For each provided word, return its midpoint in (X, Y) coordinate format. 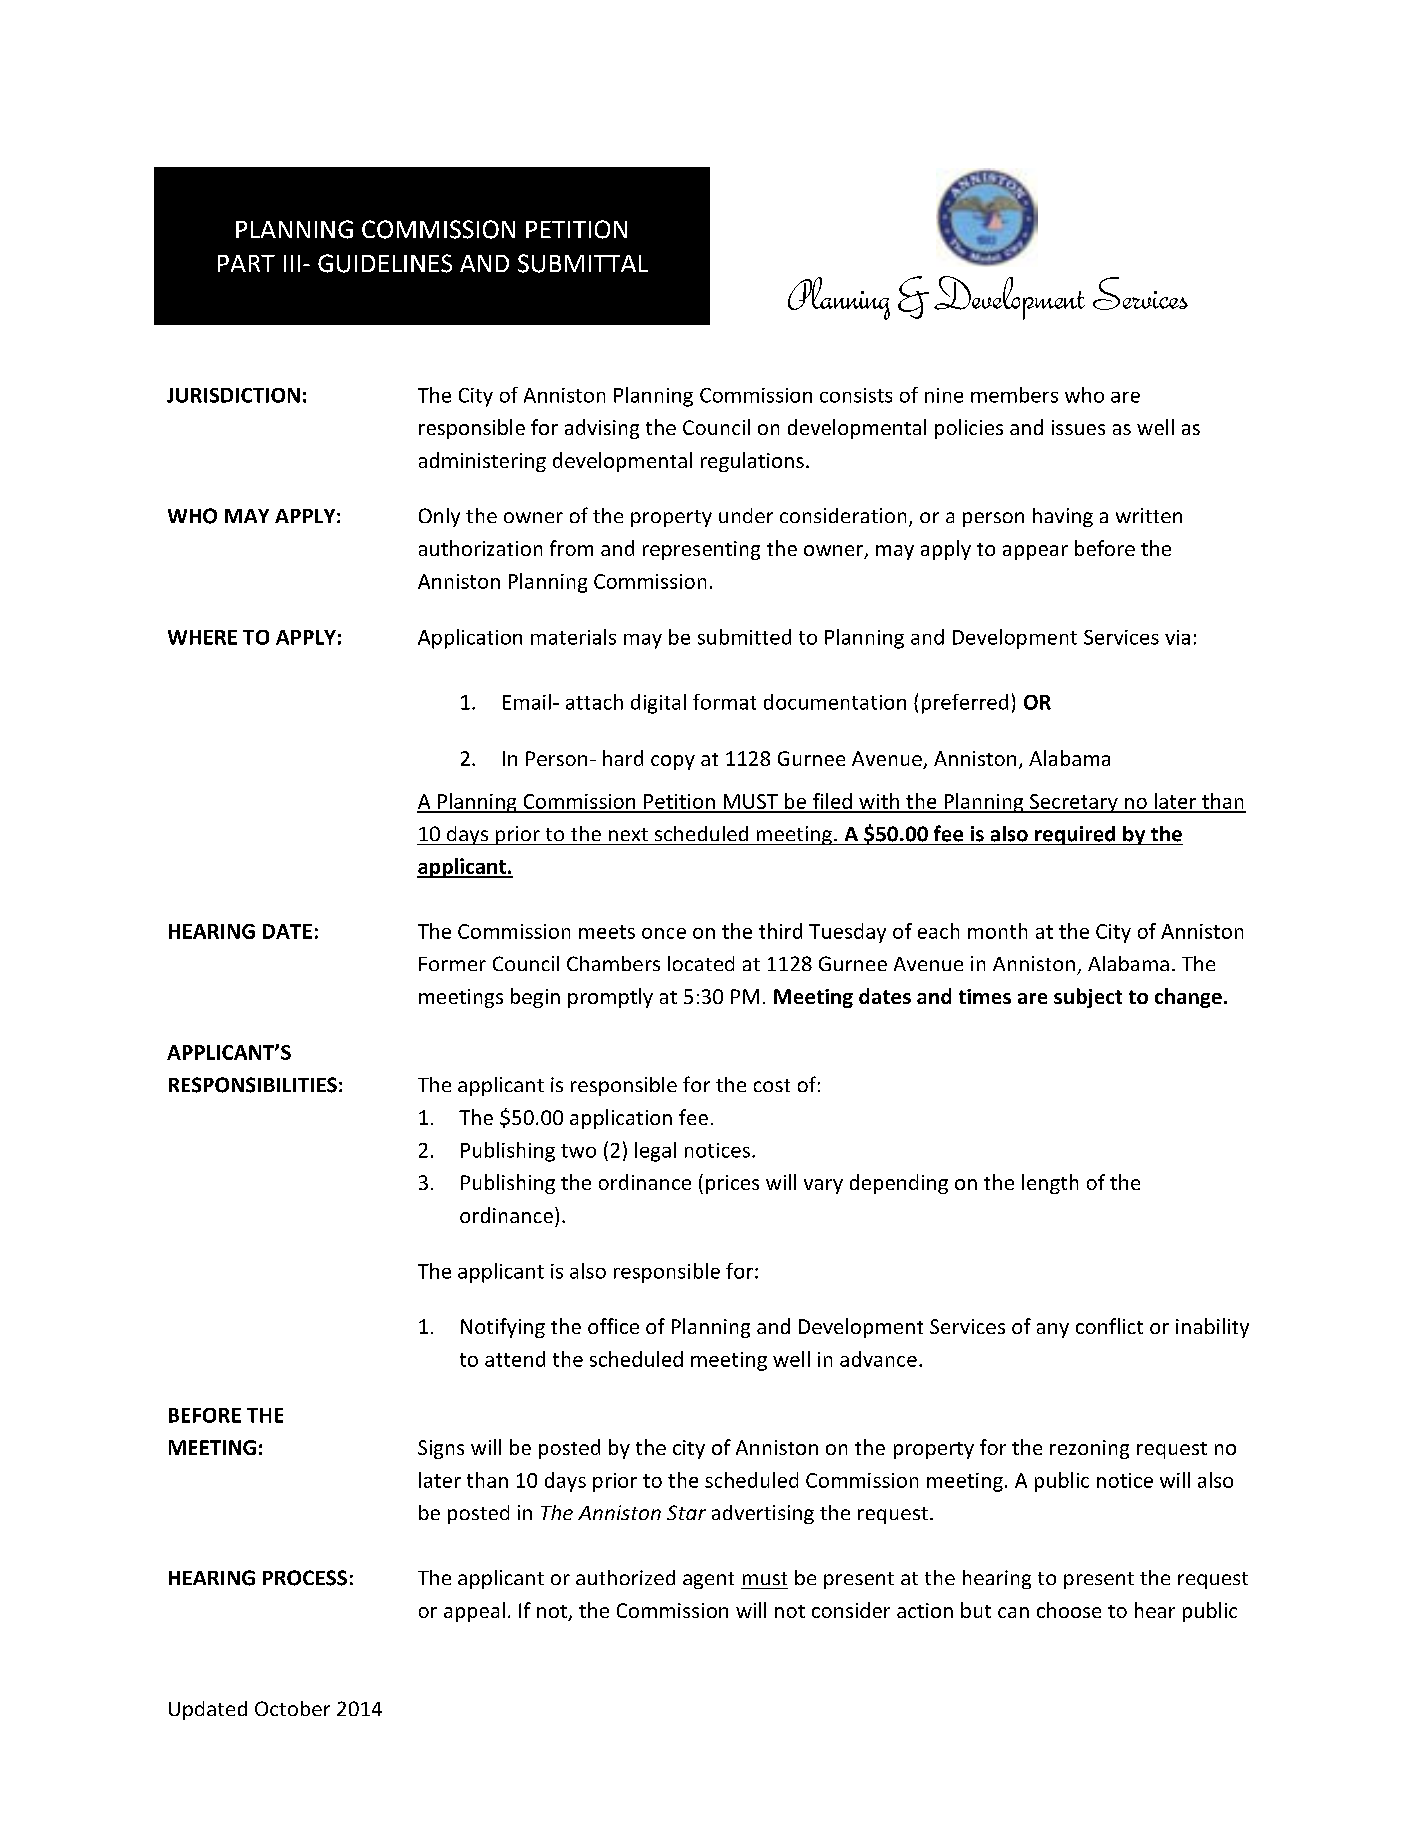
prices (732, 1184)
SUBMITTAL (583, 263)
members (1014, 395)
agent (708, 1580)
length (1050, 1184)
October (292, 1708)
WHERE (202, 637)
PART (246, 263)
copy (673, 762)
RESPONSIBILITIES (253, 1085)
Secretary (1074, 803)
